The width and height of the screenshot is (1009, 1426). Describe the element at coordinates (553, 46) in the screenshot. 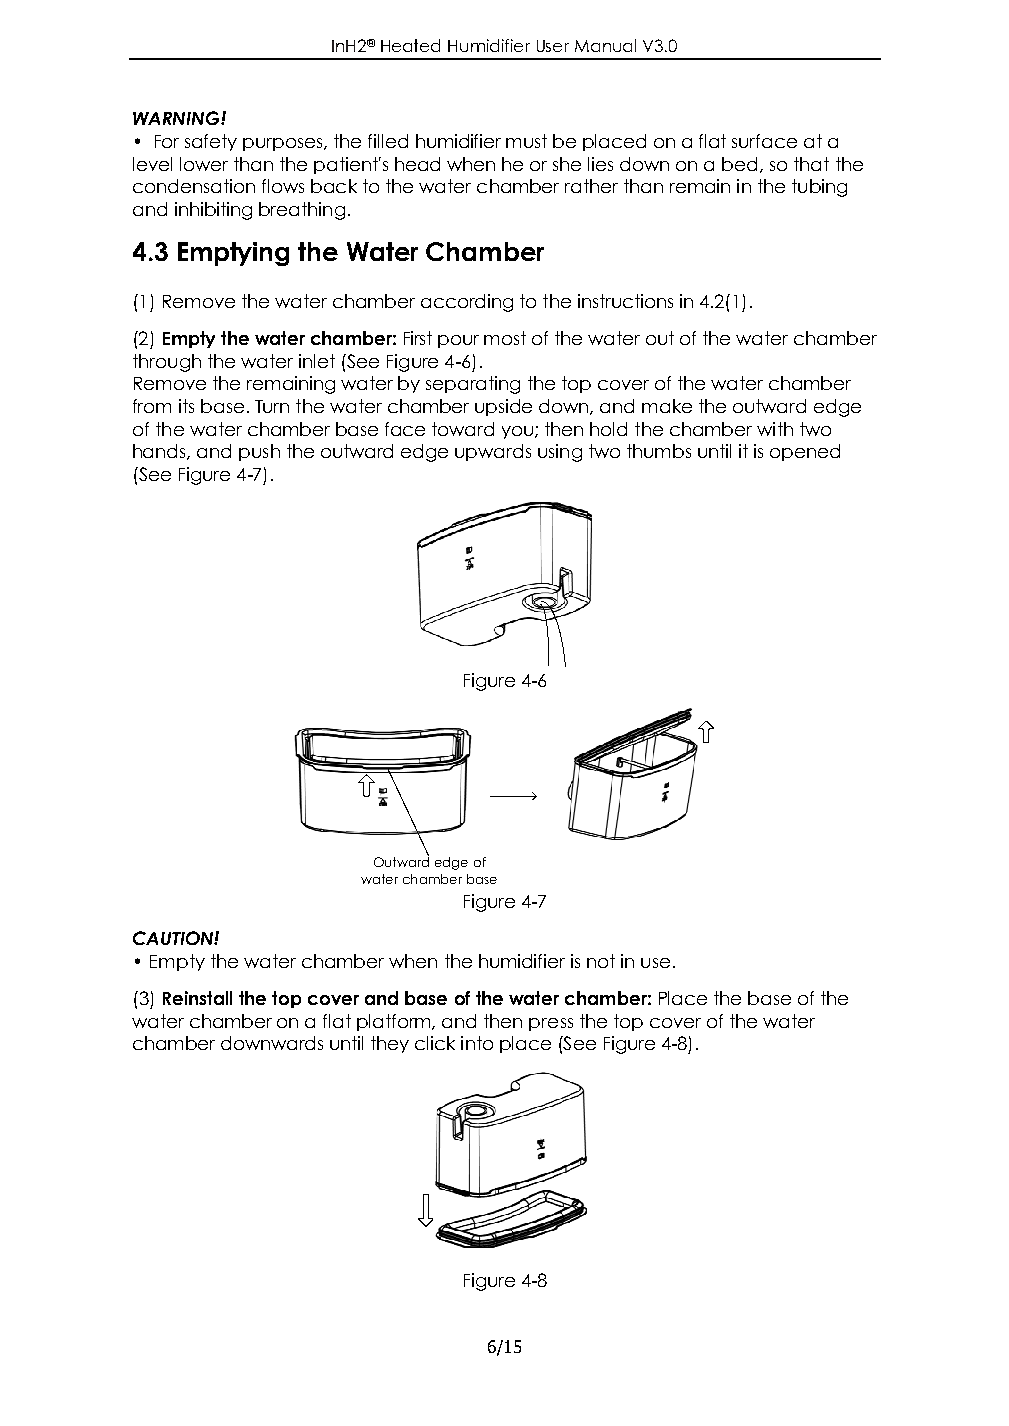

I see `User` at that location.
